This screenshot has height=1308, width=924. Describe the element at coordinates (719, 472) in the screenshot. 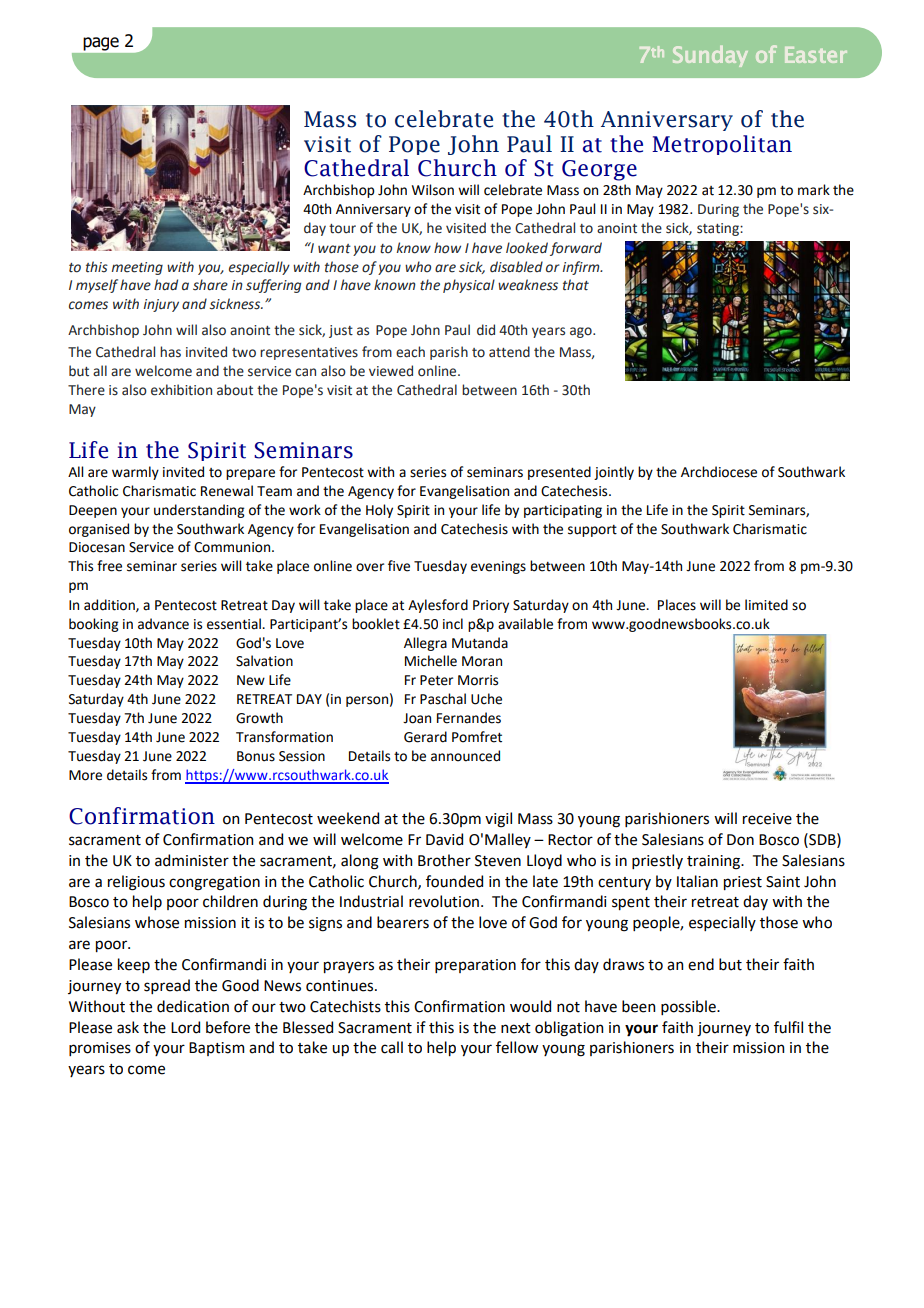

I see `Archdiocese` at that location.
